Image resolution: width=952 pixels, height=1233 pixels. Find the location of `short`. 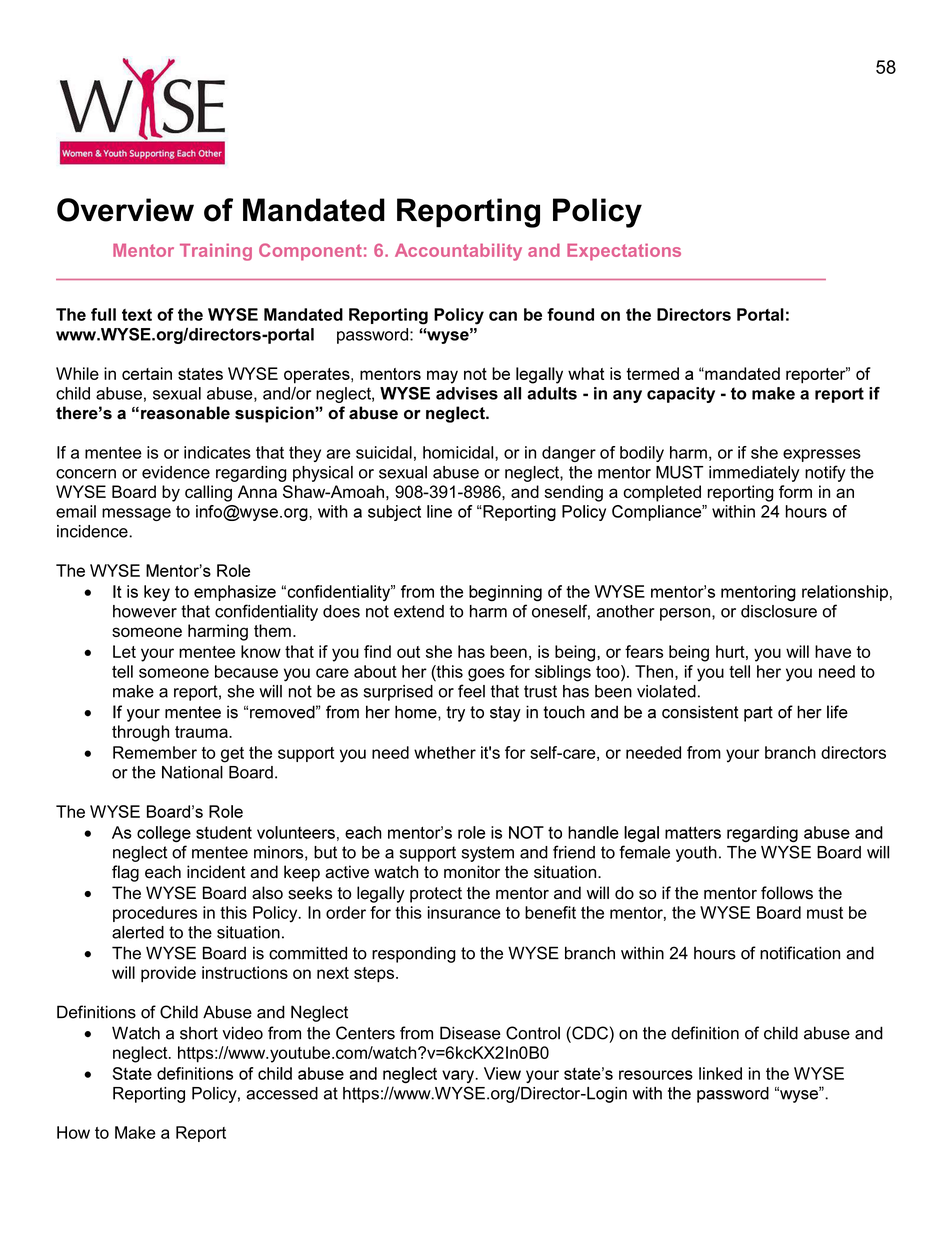

short is located at coordinates (199, 1033).
